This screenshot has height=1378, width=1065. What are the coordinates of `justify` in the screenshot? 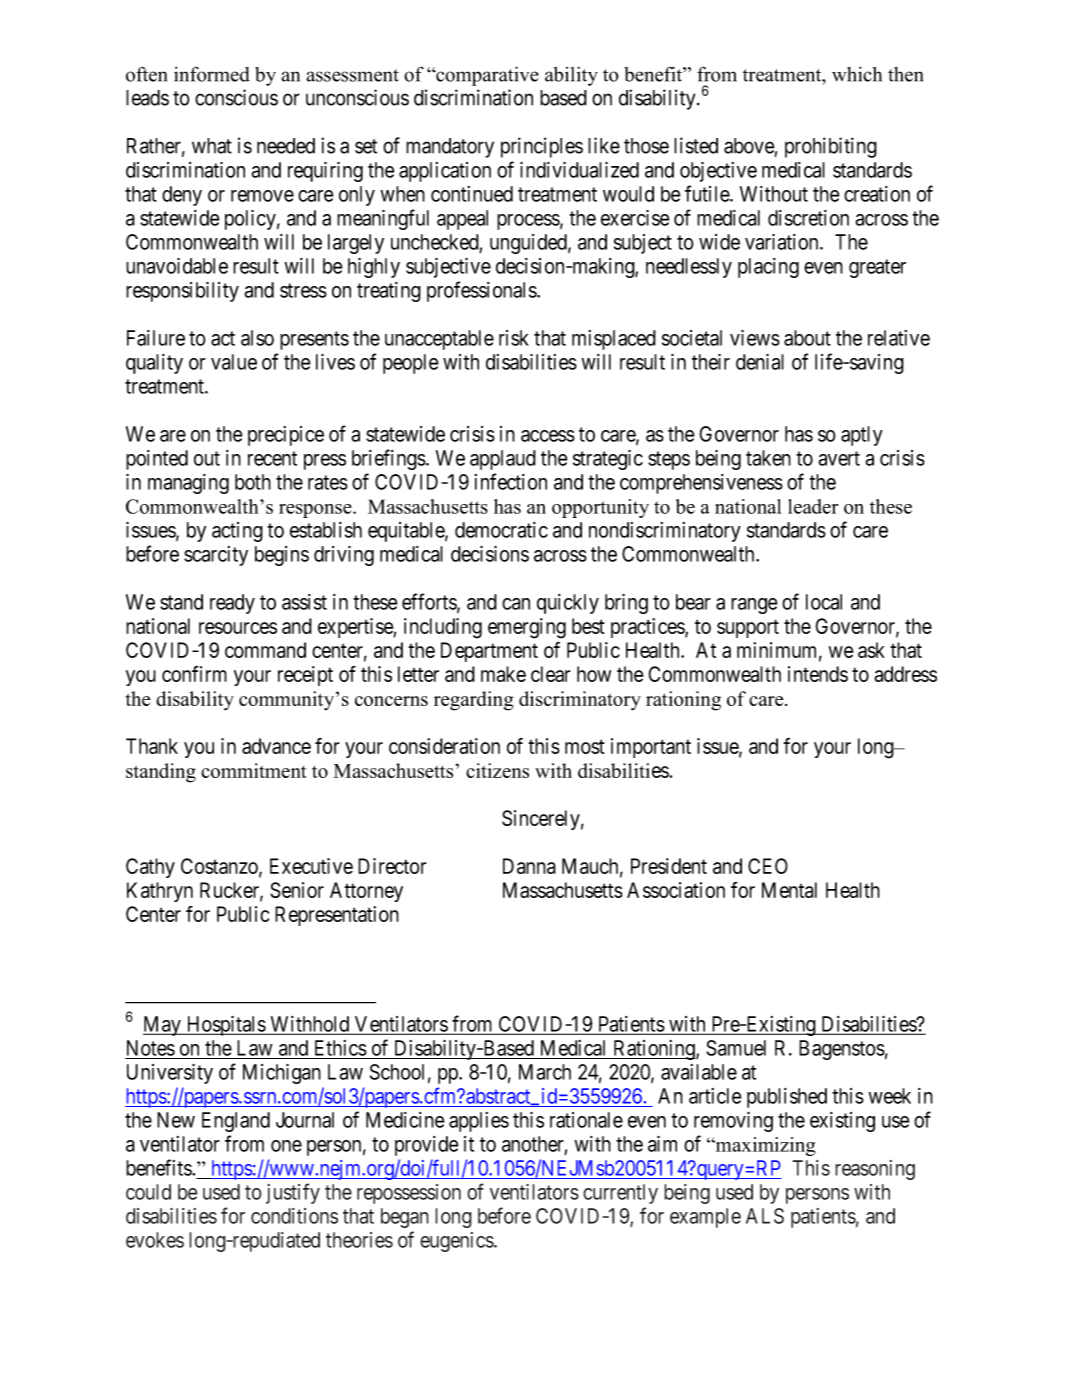 It's located at (293, 1193).
